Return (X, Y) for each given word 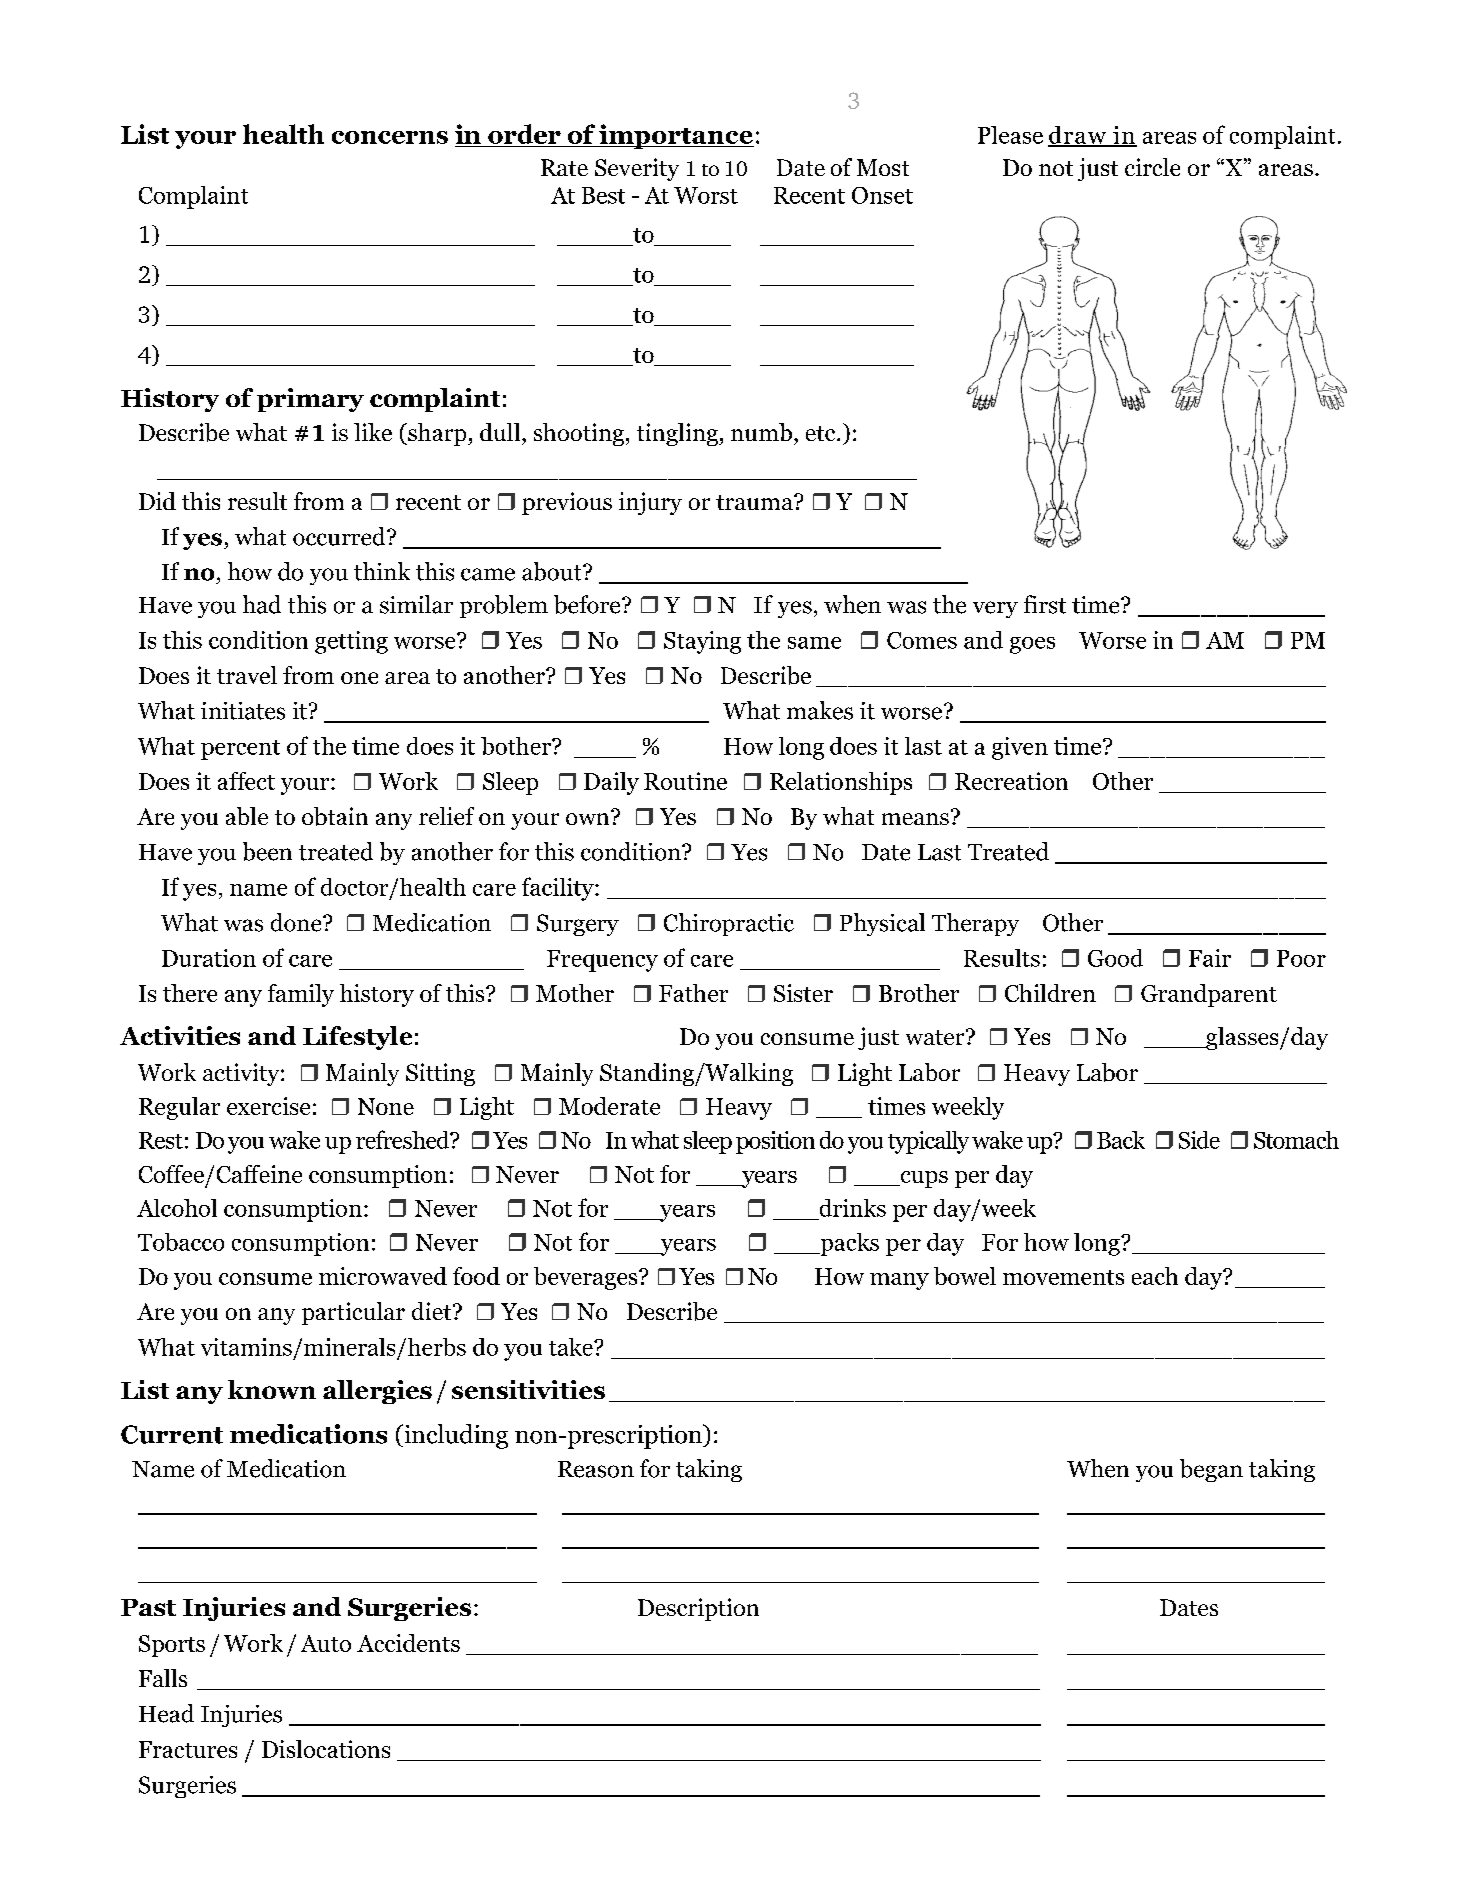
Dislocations (326, 1749)
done (297, 922)
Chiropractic (729, 924)
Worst (706, 195)
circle (1152, 167)
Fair (1210, 958)
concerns (390, 137)
